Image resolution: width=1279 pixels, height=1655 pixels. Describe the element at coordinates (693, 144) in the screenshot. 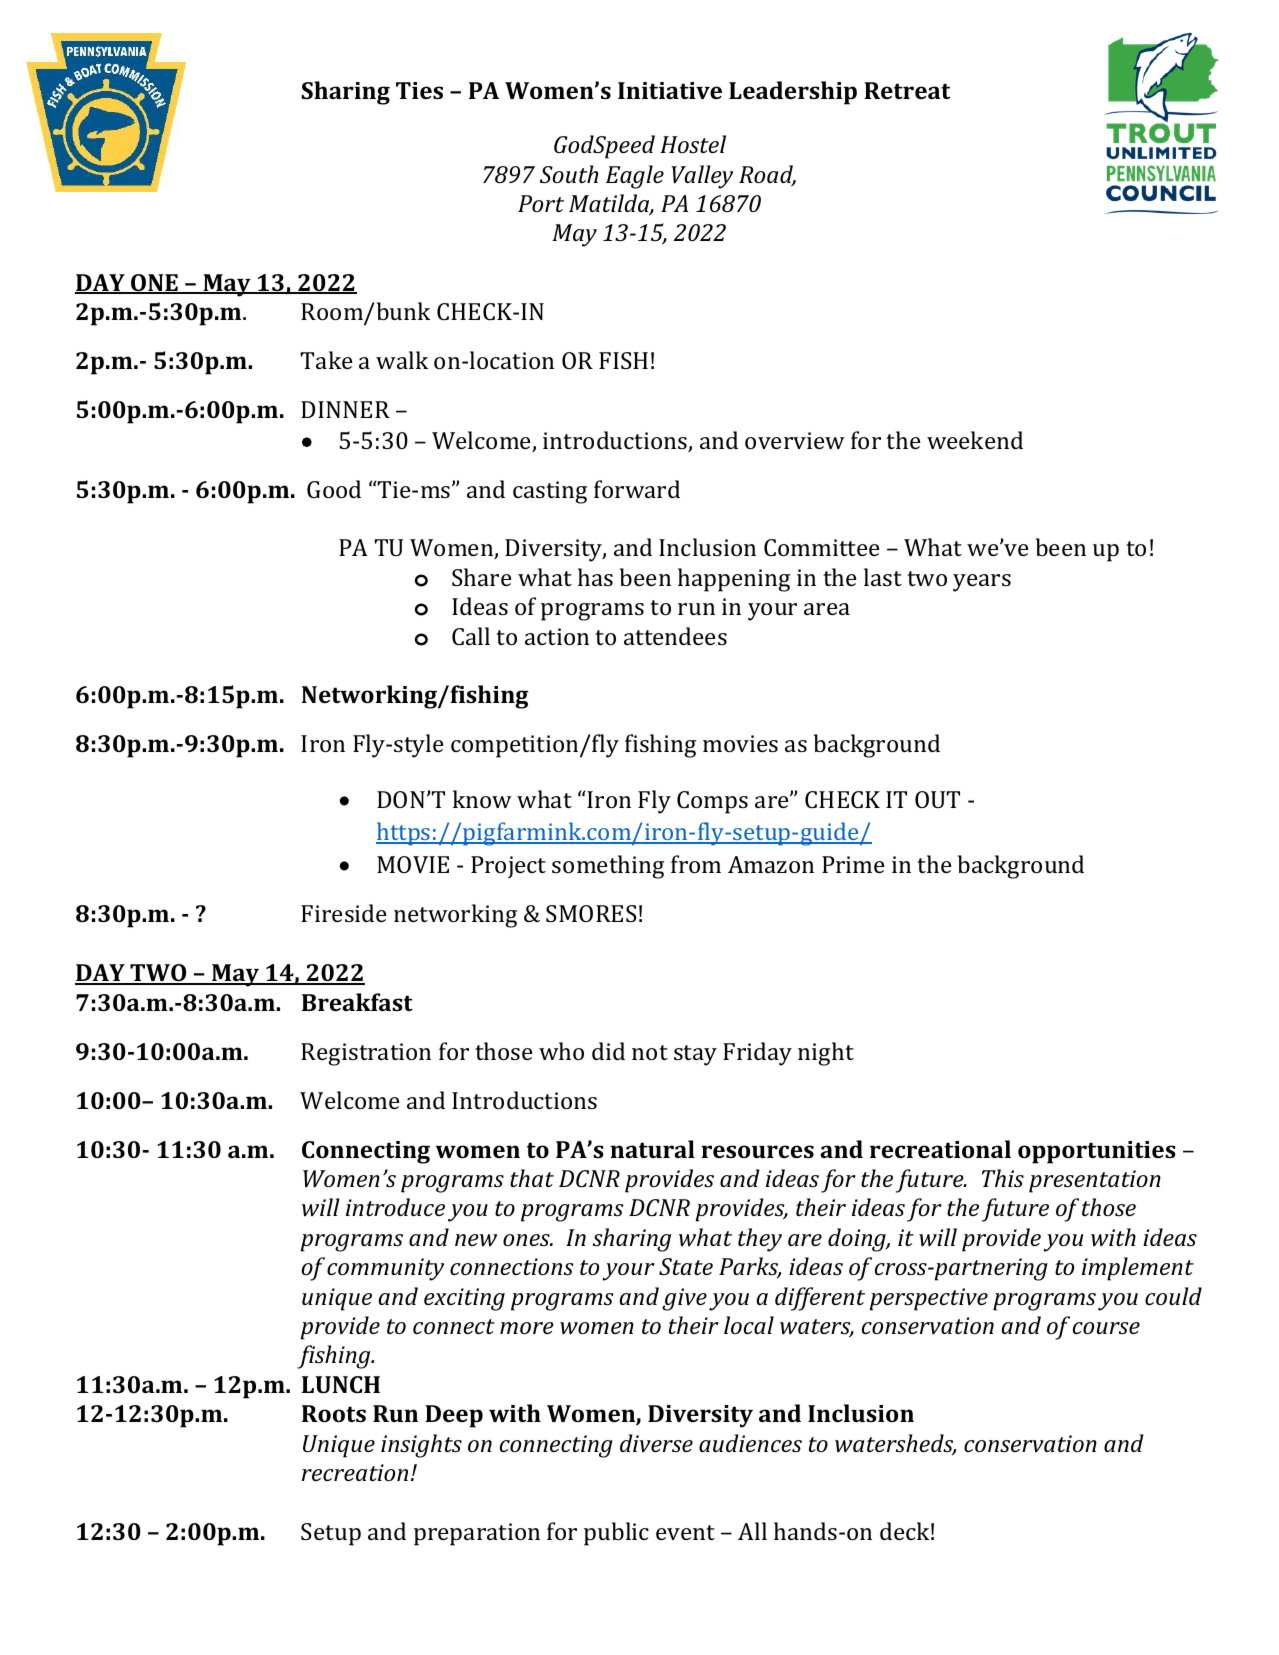

I see `Hostel` at that location.
